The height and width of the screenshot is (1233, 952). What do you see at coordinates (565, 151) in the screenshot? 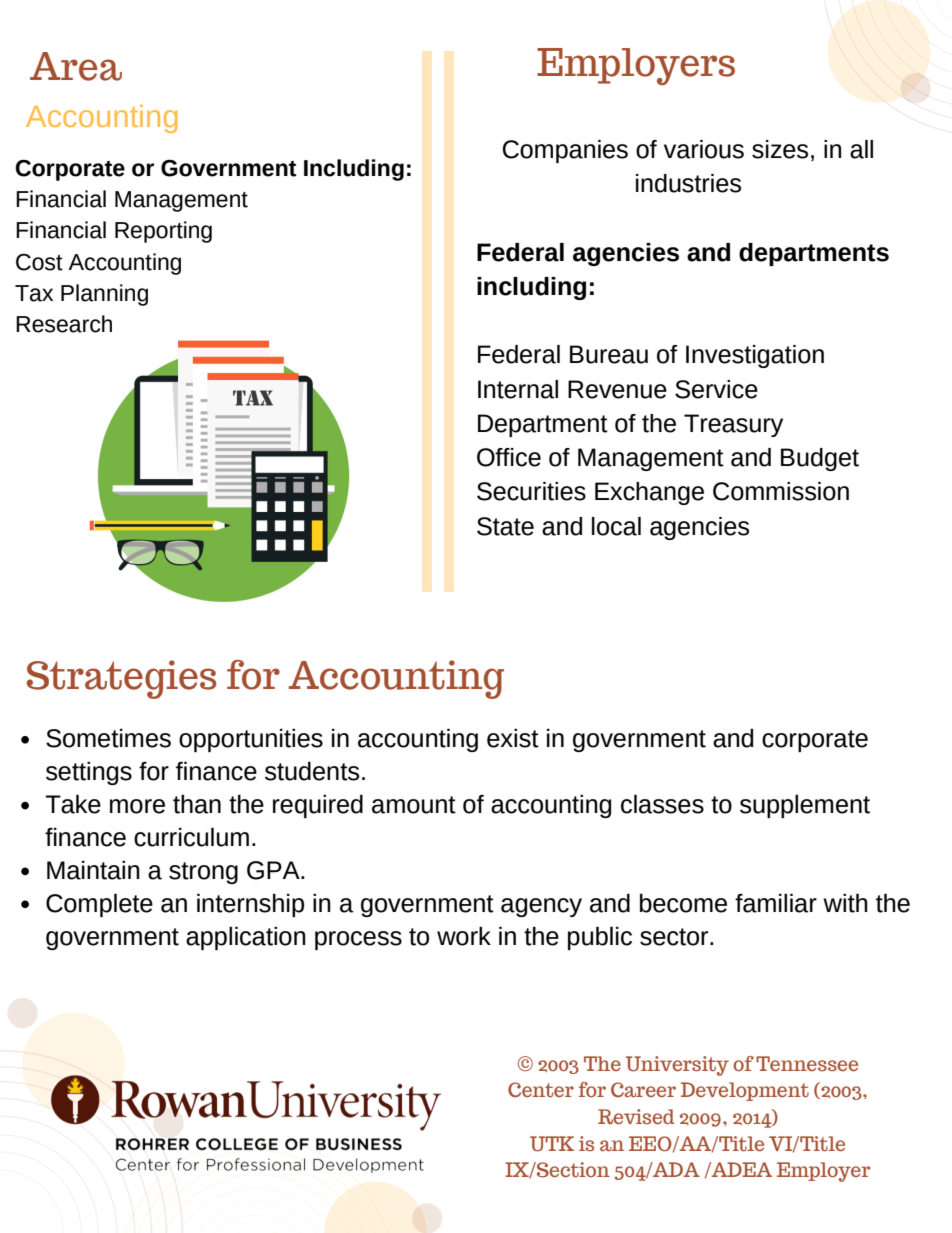
I see `Companies` at bounding box center [565, 151].
